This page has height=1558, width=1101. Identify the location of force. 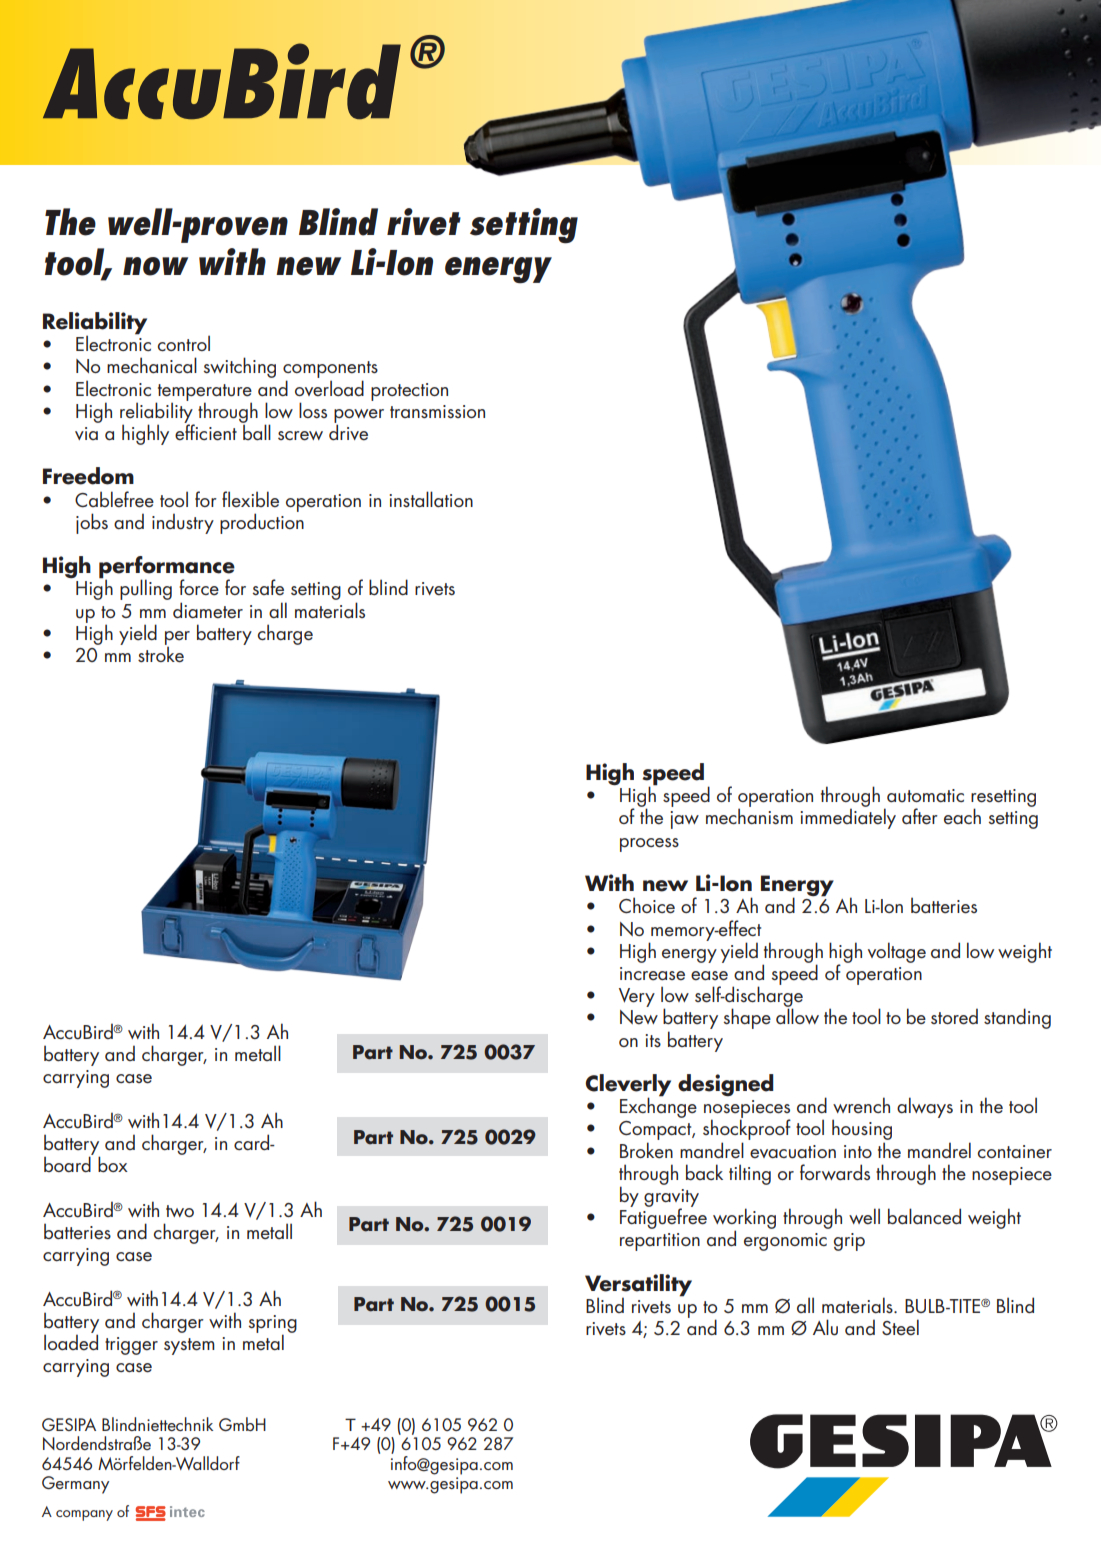
(199, 587).
